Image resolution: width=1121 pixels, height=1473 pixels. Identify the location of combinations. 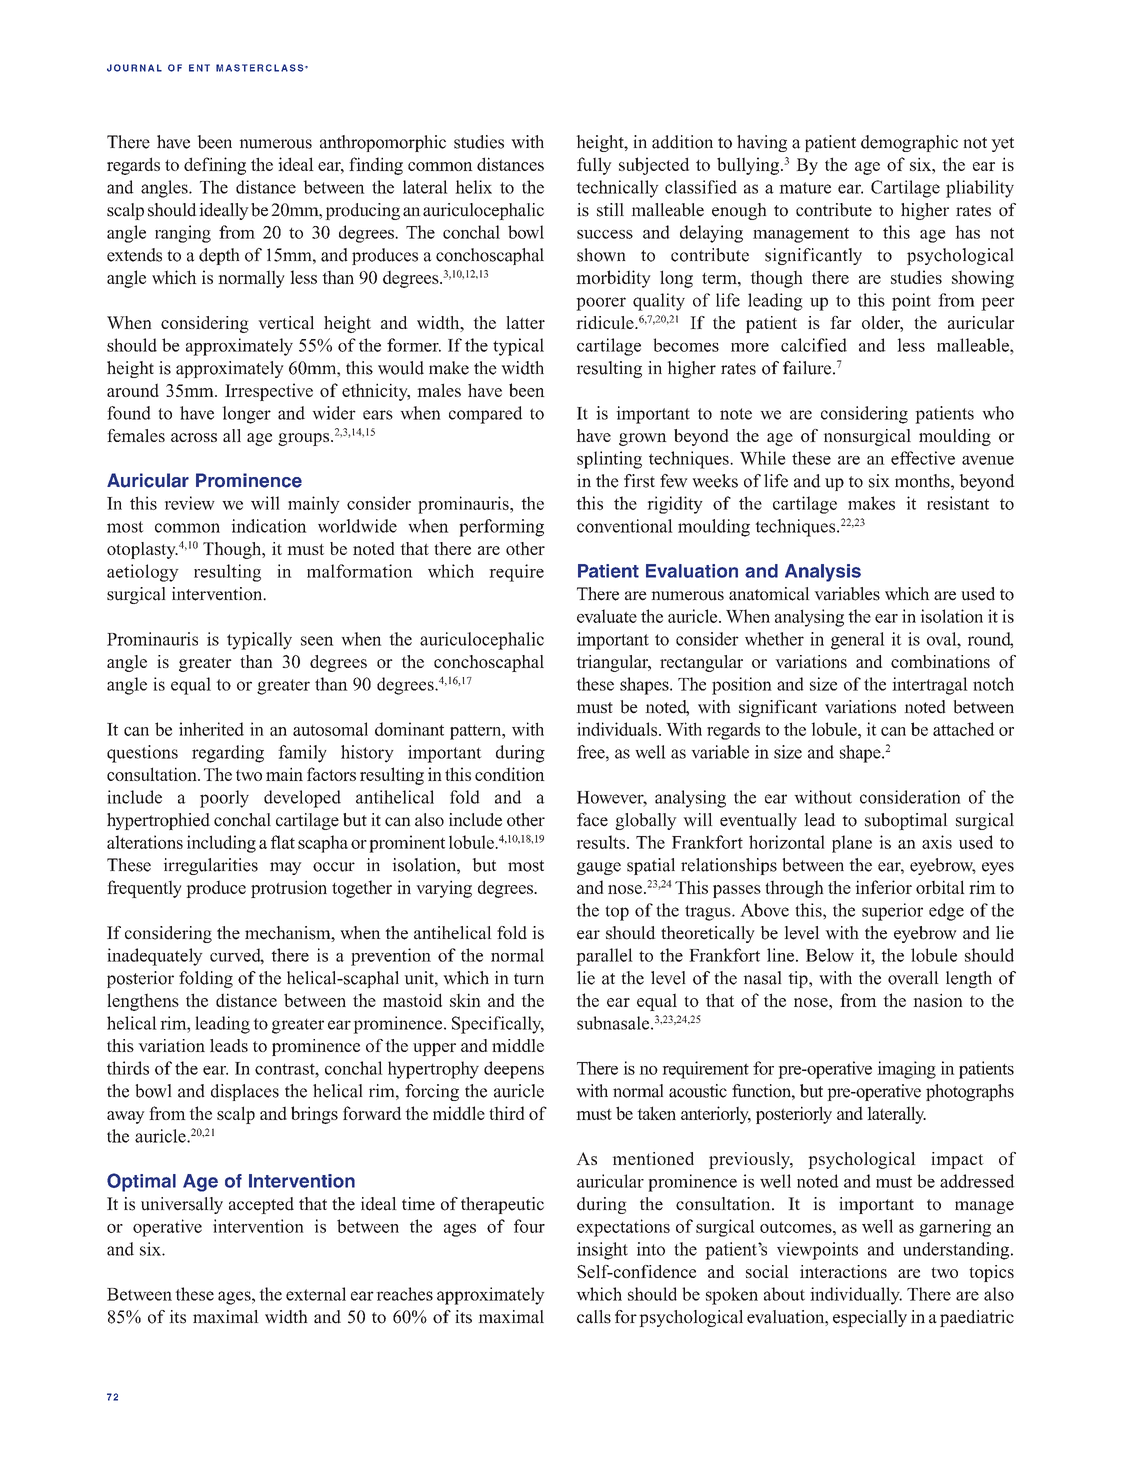
(940, 661).
